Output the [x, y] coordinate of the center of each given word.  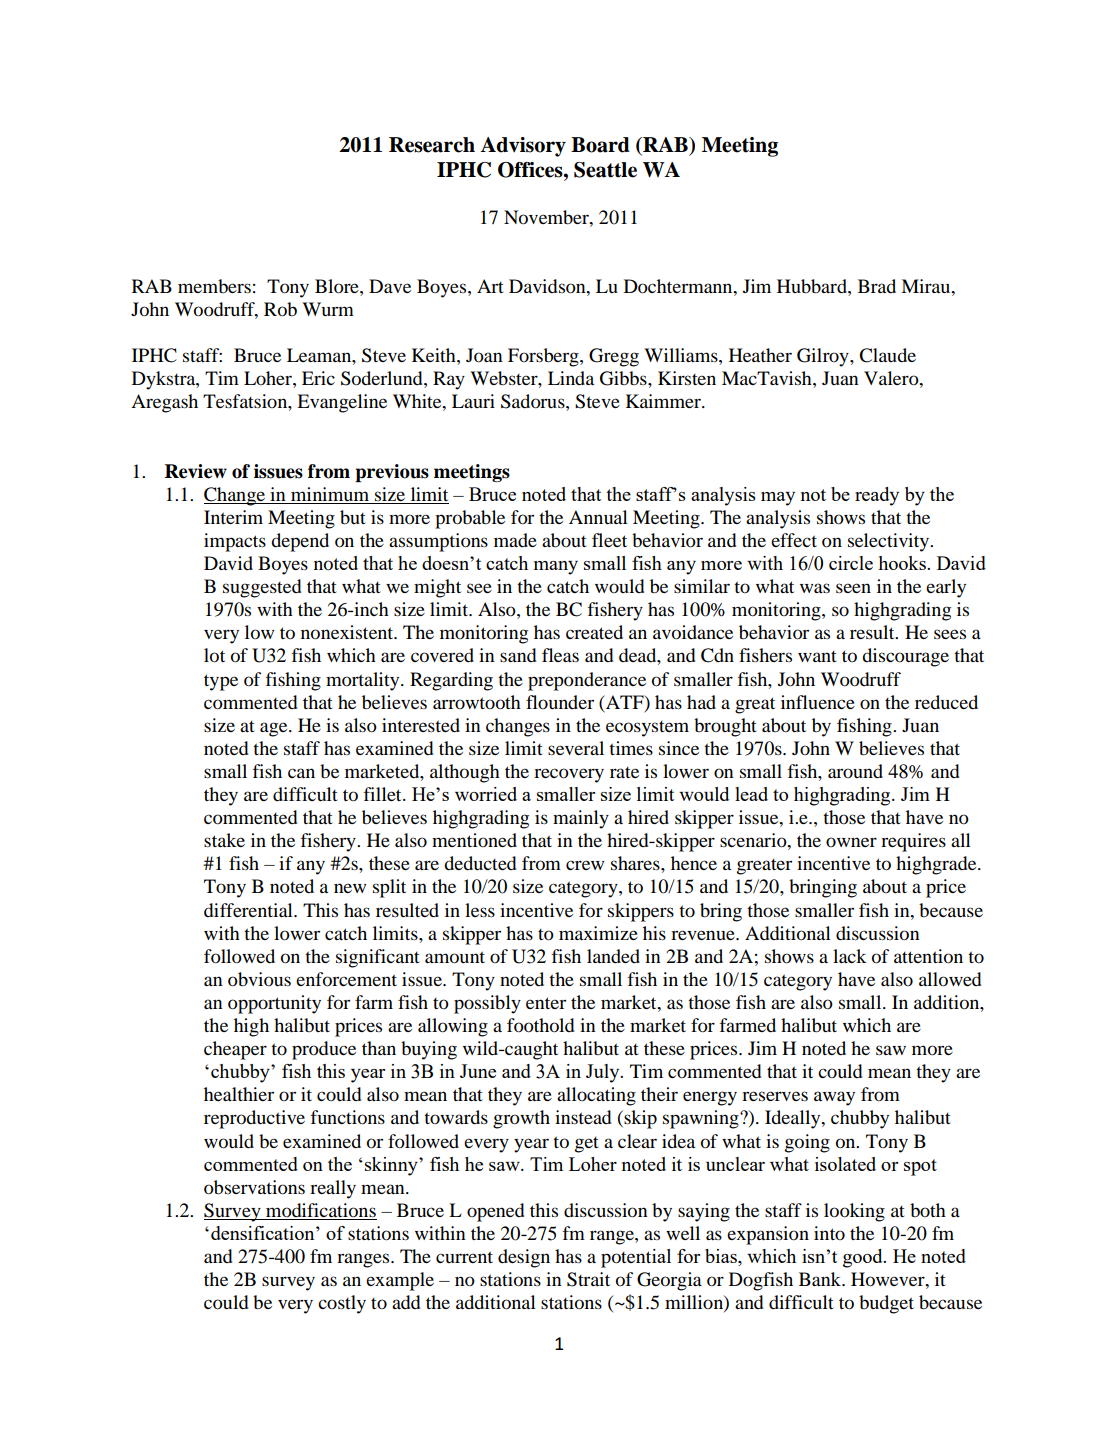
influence [818, 702]
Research [432, 145]
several [576, 748]
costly [342, 1304]
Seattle [605, 170]
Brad [877, 286]
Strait [588, 1279]
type [221, 682]
